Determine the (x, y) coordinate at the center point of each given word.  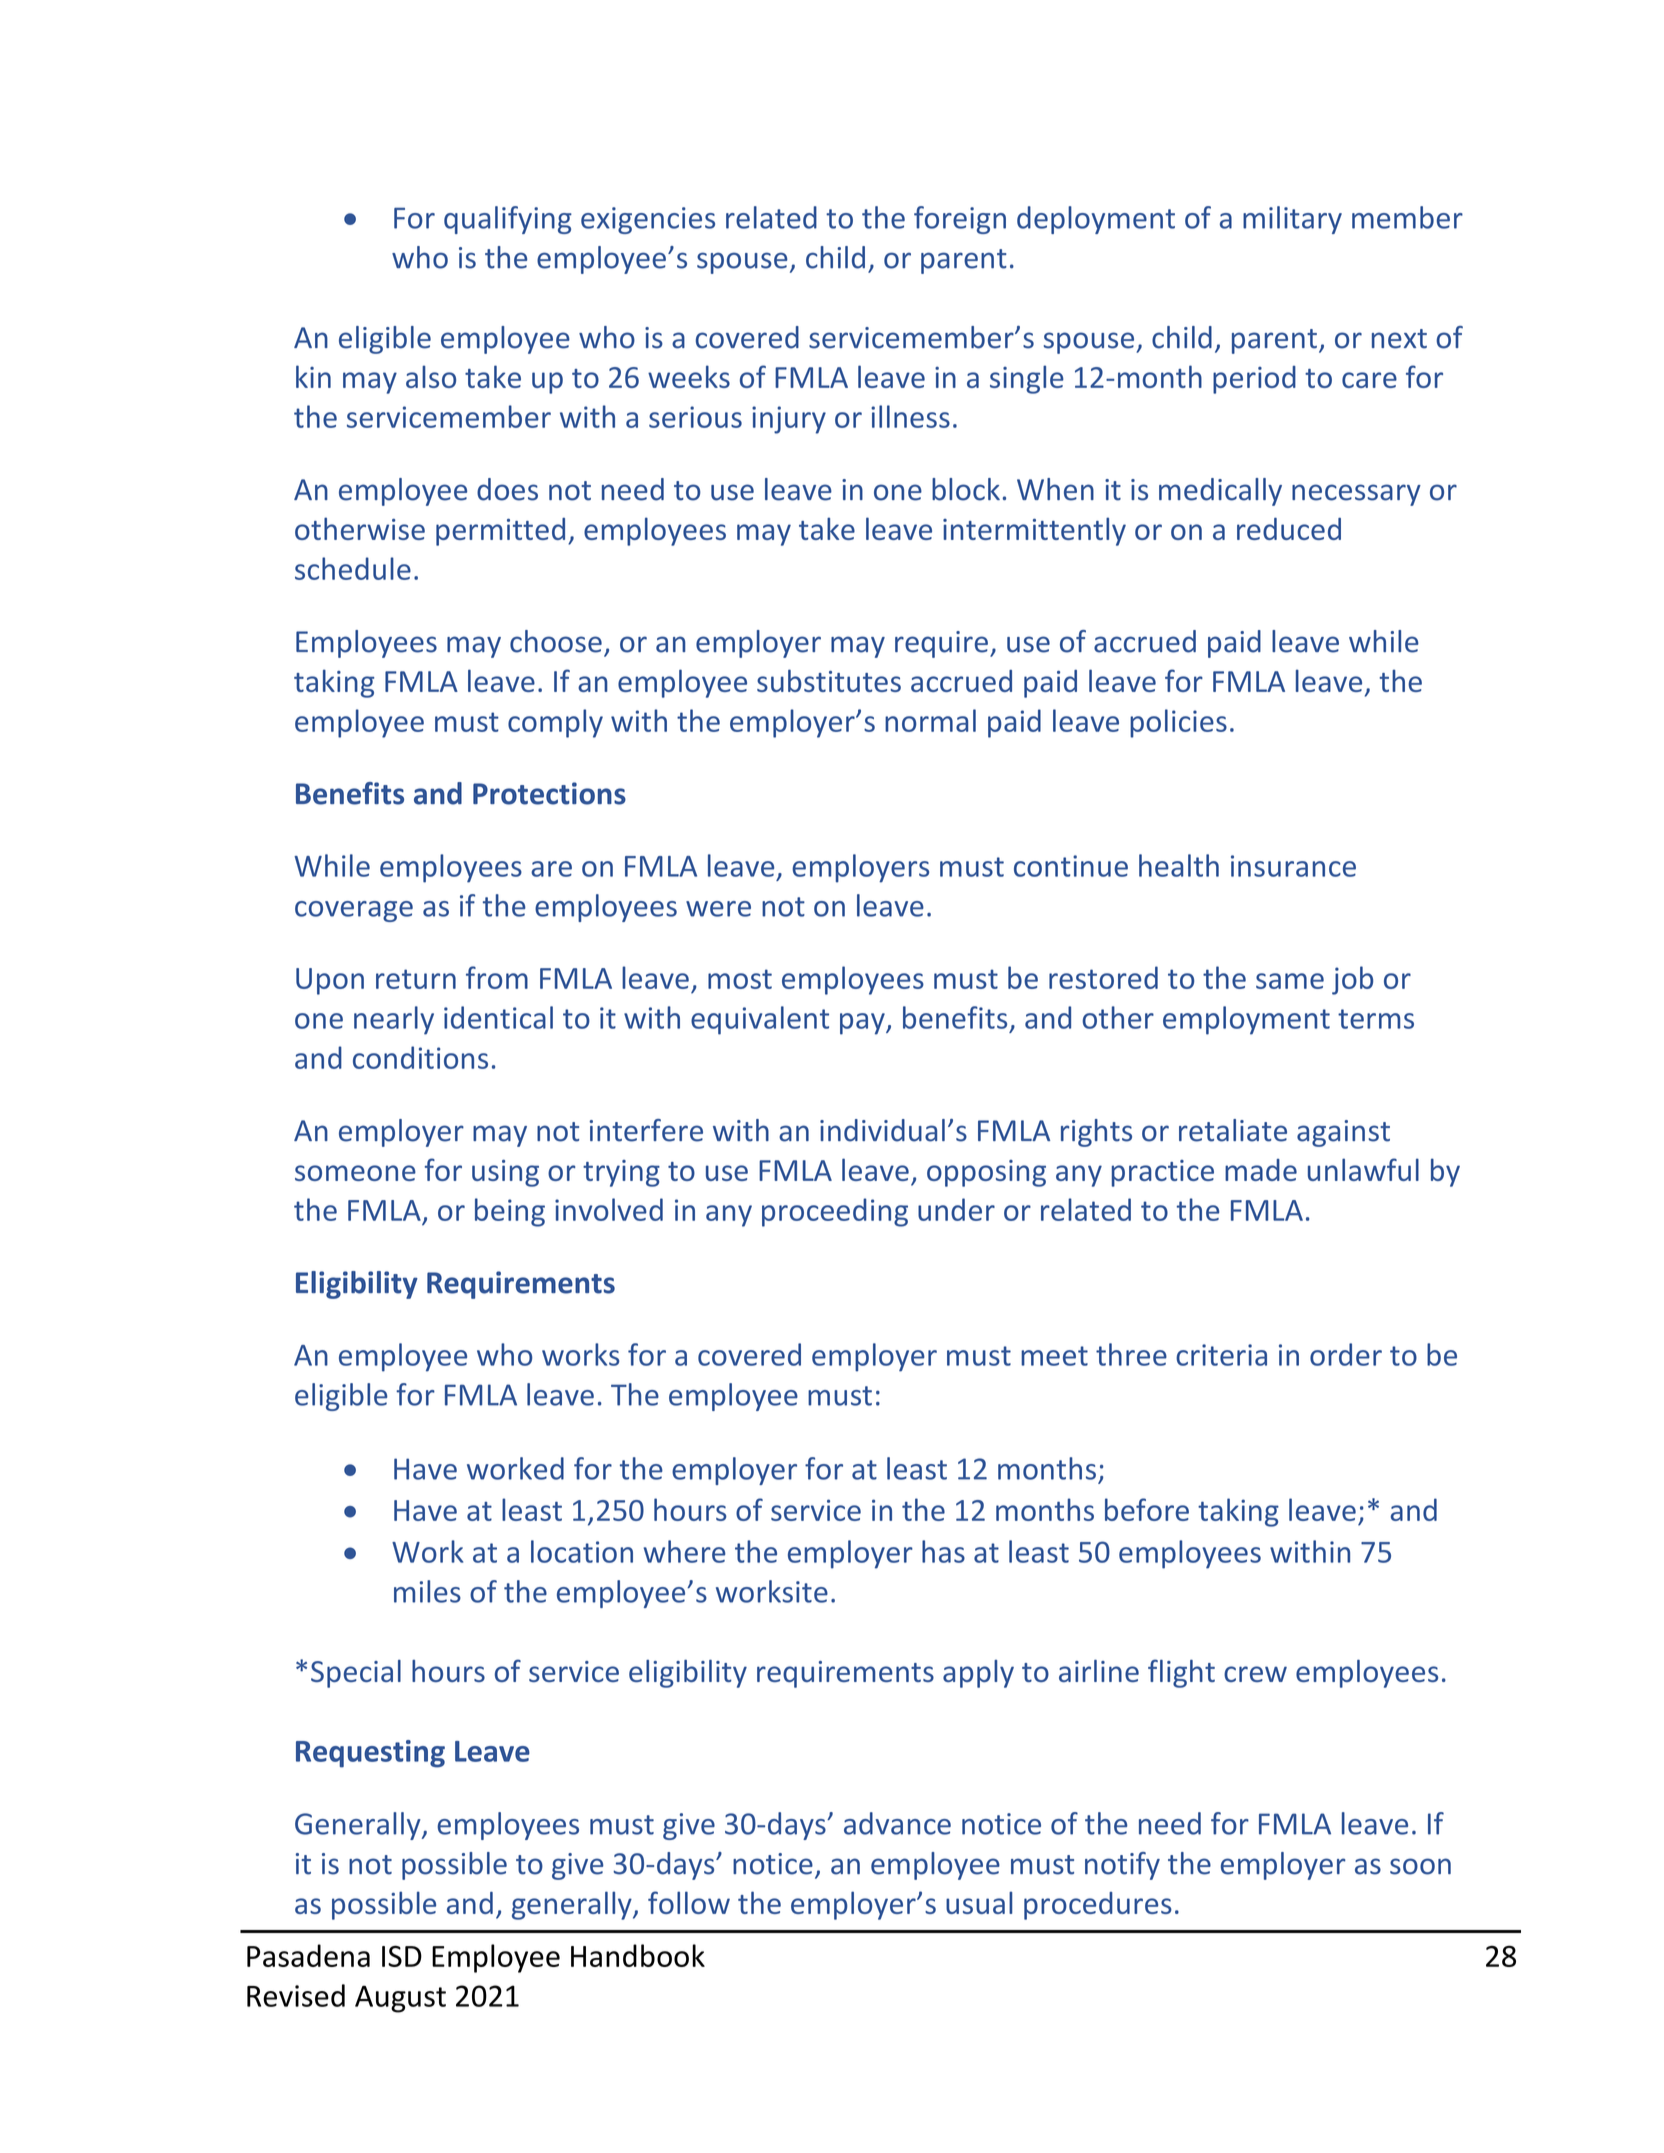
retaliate (1233, 1130)
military (1292, 220)
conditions (420, 1057)
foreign (960, 220)
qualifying (508, 220)
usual (979, 1902)
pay (863, 1024)
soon (1420, 1866)
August (400, 1999)
